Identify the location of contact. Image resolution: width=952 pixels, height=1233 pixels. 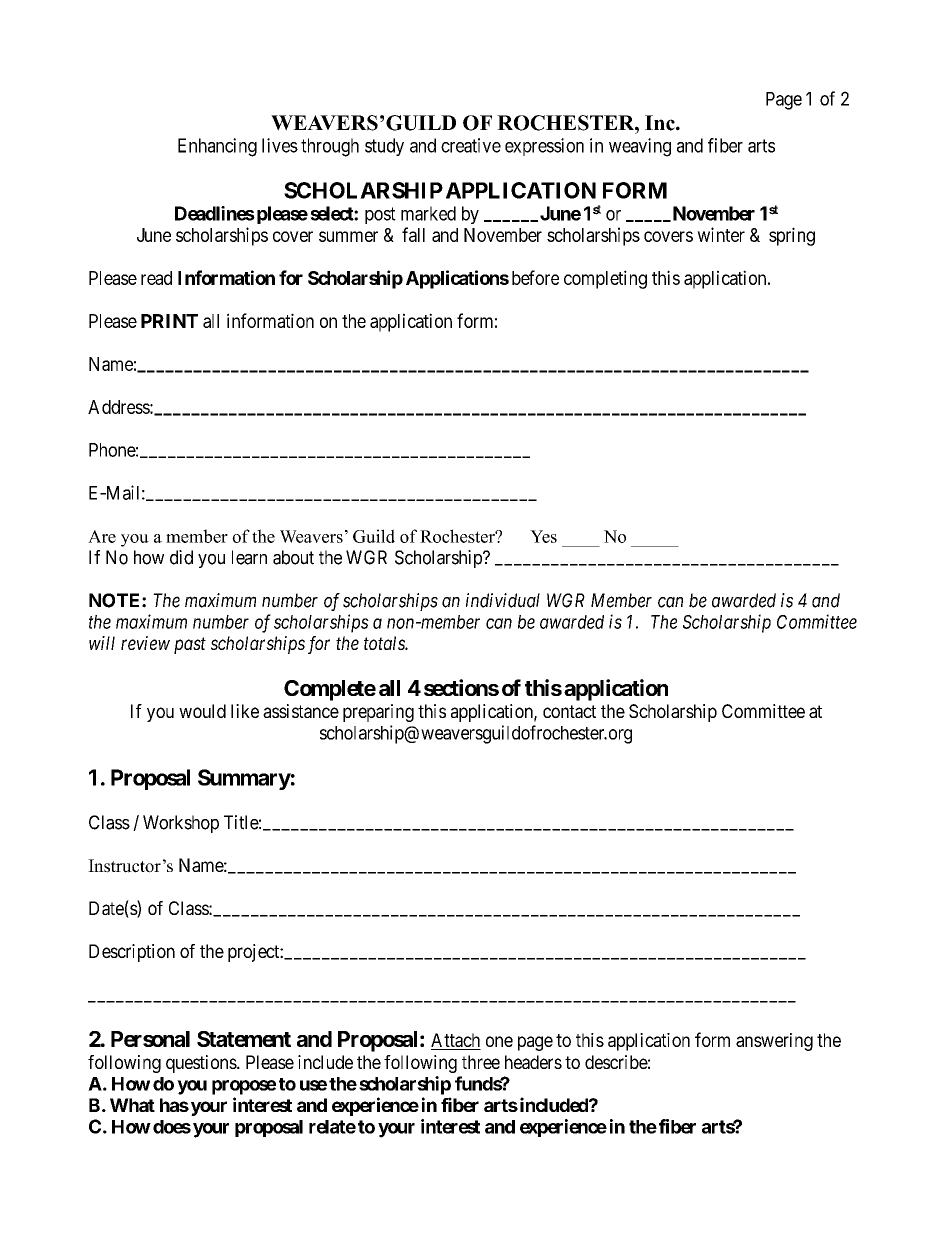
(569, 711).
